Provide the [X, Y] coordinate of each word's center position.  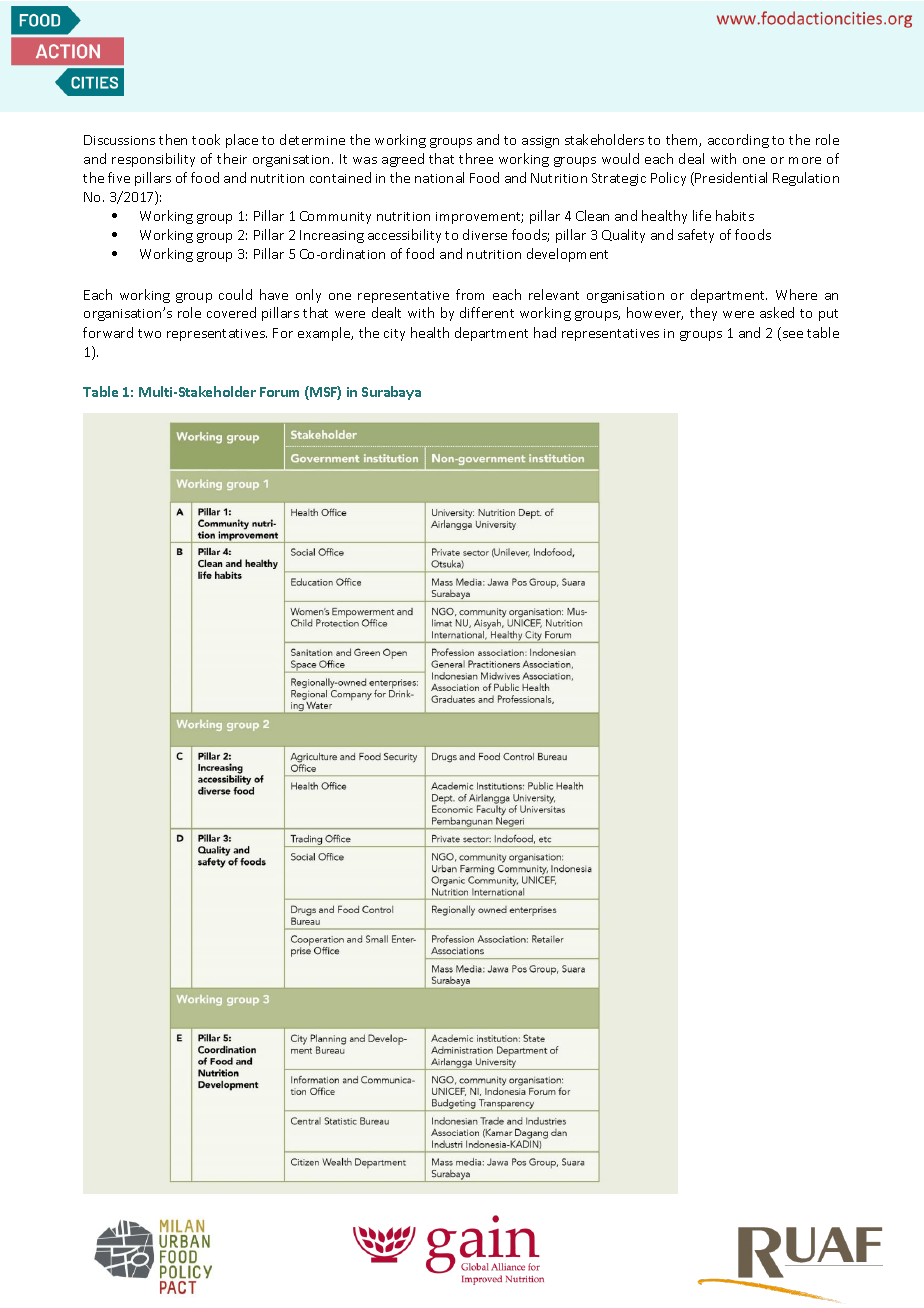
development [567, 255]
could [235, 294]
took [206, 139]
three [476, 158]
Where [796, 294]
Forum [279, 392]
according [738, 141]
